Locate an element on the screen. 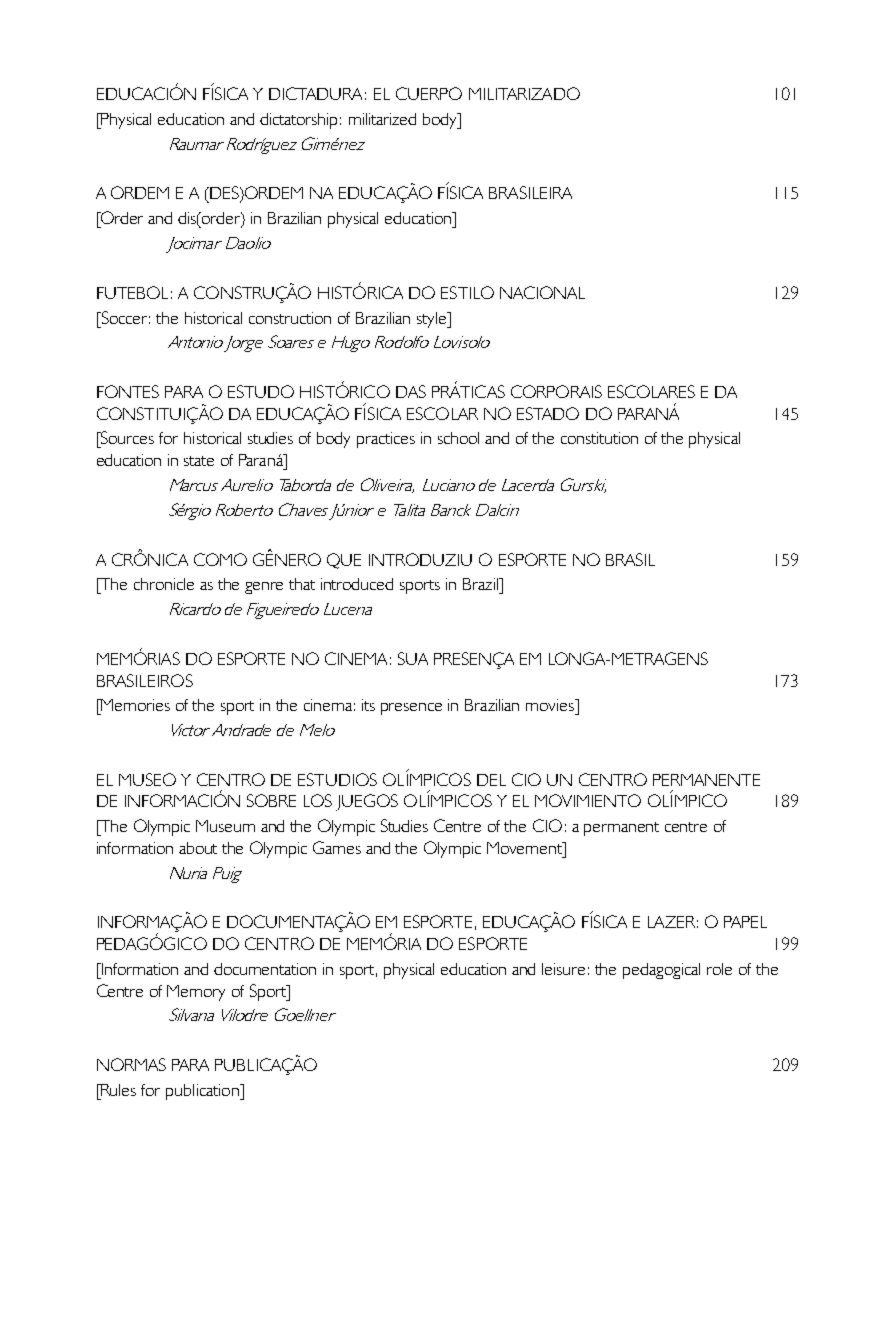 The width and height of the screenshot is (896, 1343). role is located at coordinates (719, 969).
